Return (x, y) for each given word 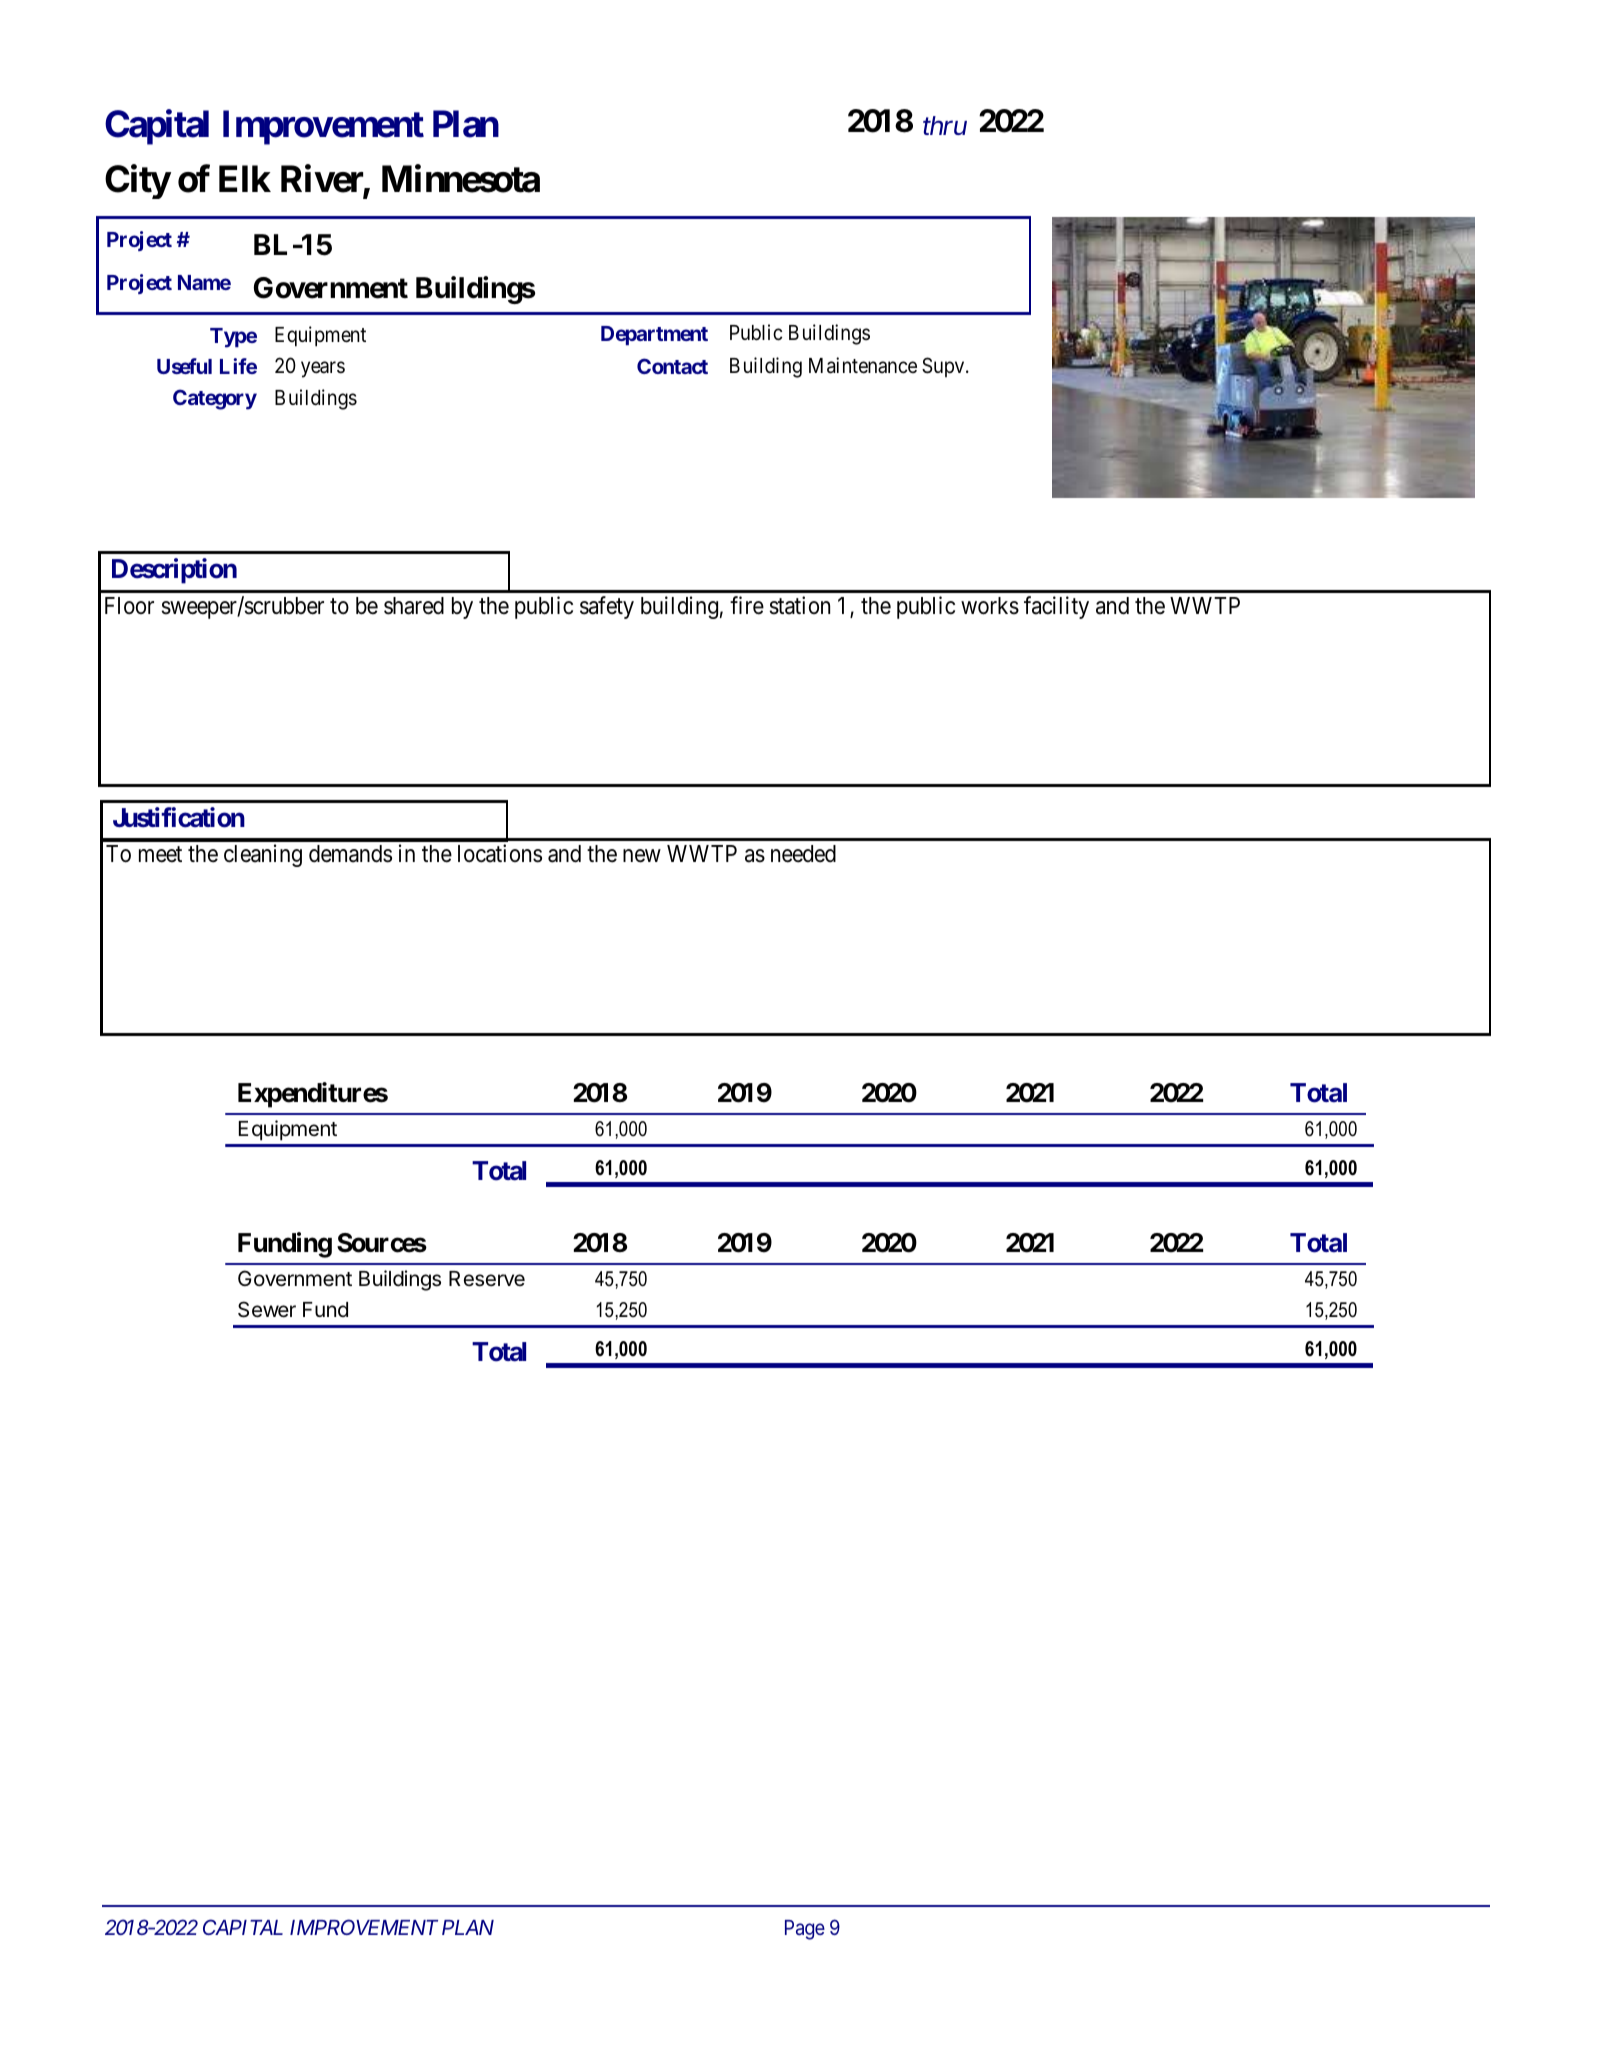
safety (607, 607)
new (642, 856)
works (990, 606)
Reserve (487, 1279)
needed (803, 854)
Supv (944, 367)
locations (500, 853)
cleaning (263, 855)
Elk (245, 178)
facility (1056, 607)
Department (654, 336)
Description (174, 571)
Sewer (267, 1309)
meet (160, 855)
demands (350, 854)
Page (805, 1930)
